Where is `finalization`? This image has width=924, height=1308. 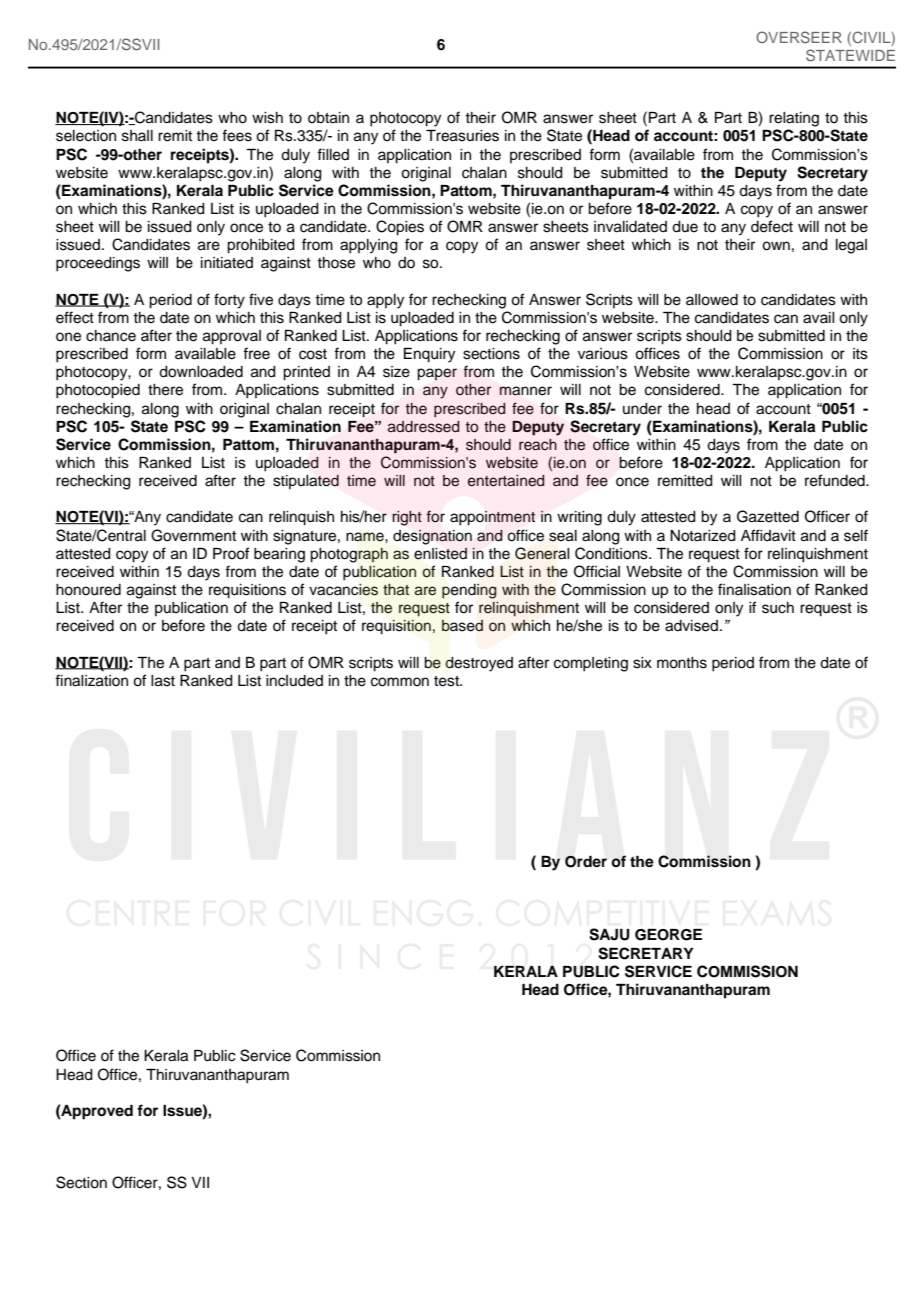
finalization is located at coordinates (91, 680).
